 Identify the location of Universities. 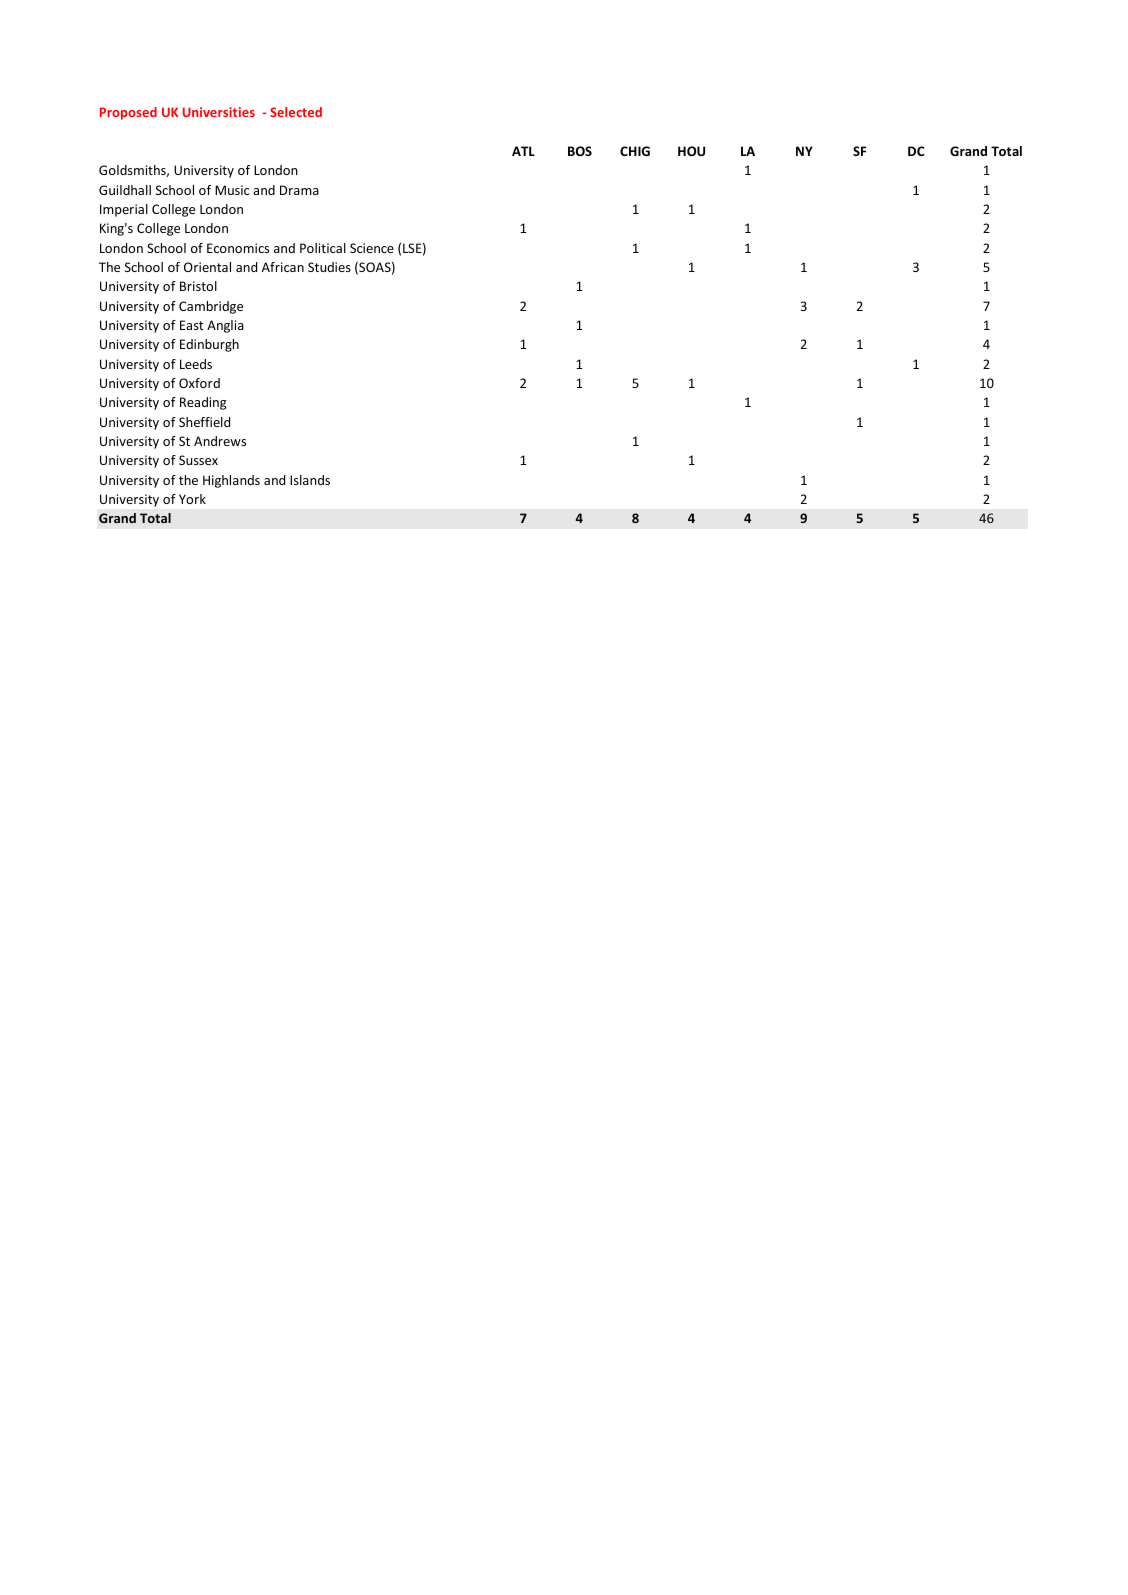
(219, 112).
